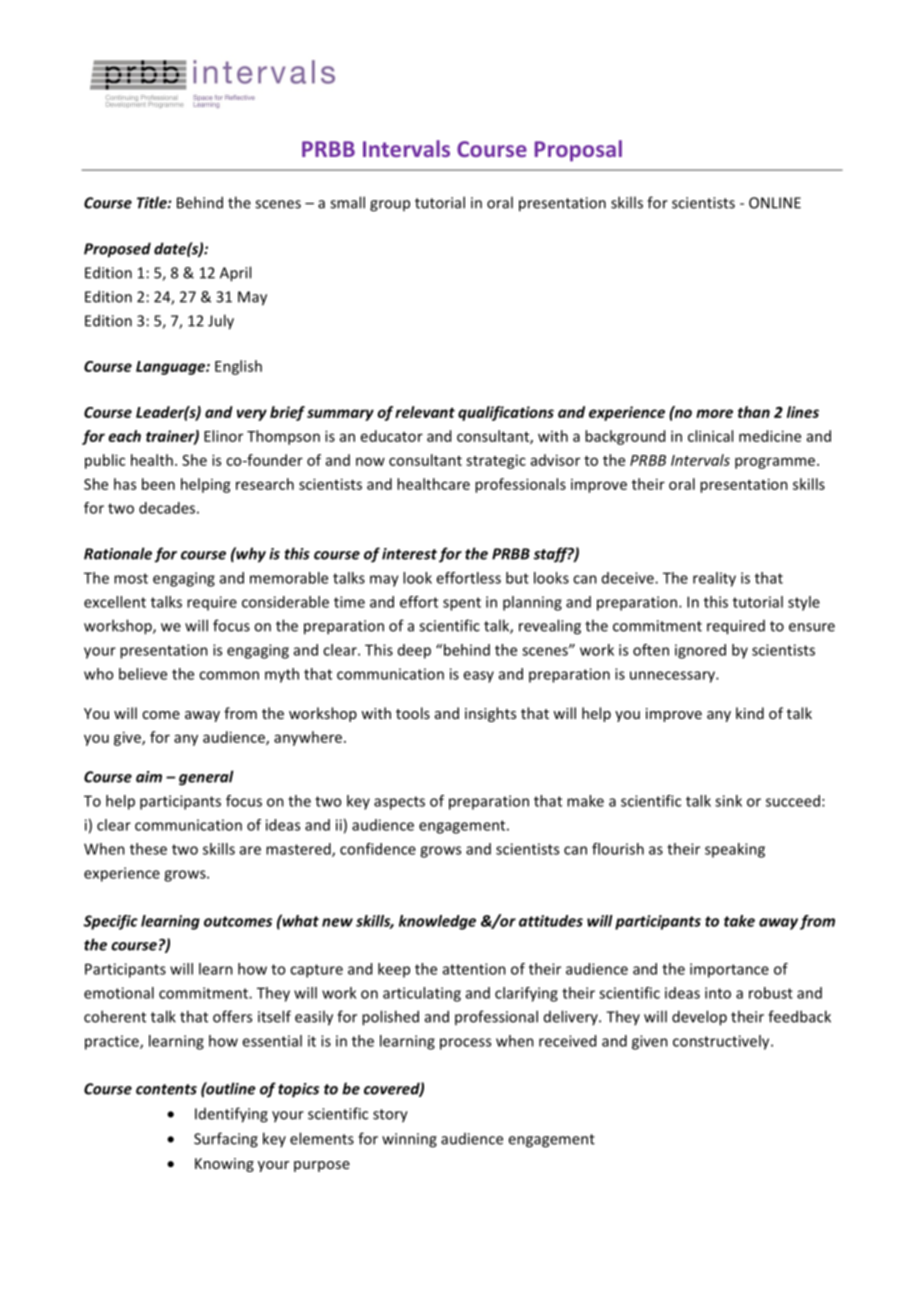 The height and width of the page is (1308, 924). I want to click on sink, so click(728, 801).
